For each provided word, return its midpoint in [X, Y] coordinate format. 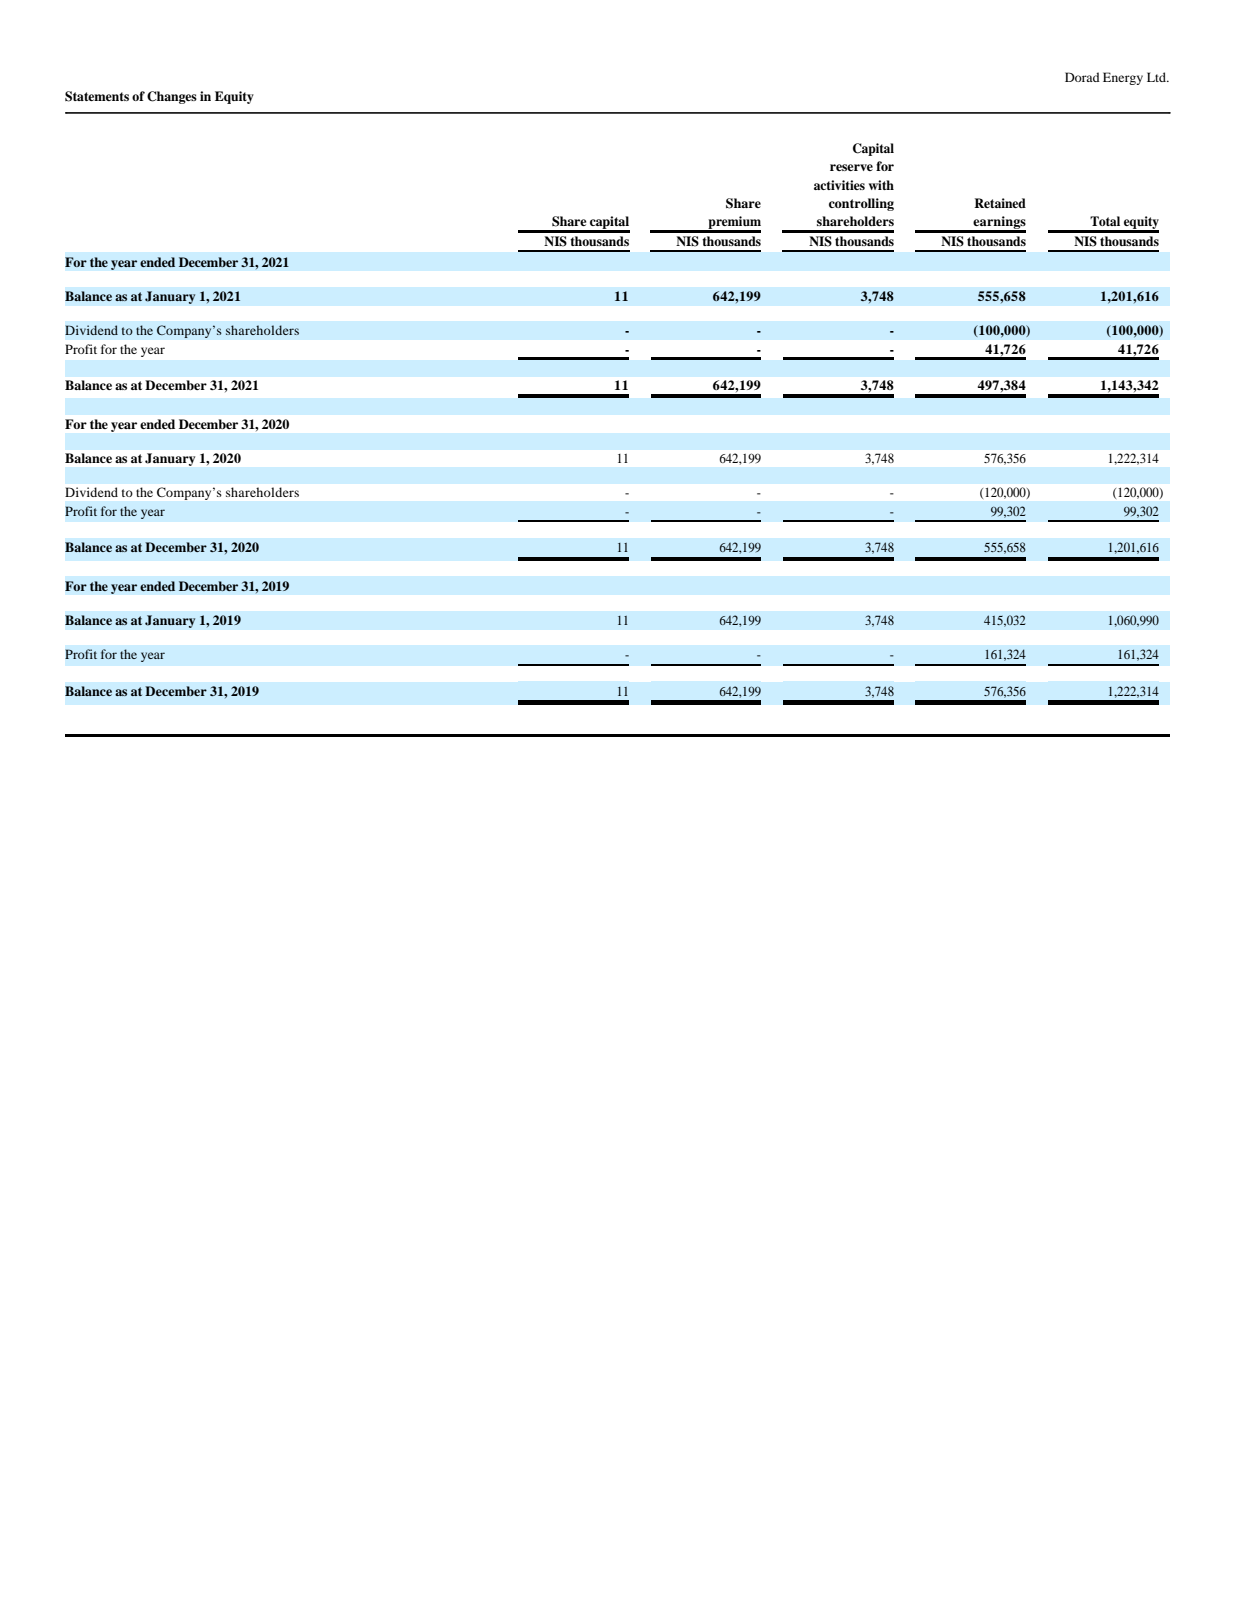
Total [1105, 221]
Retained [1000, 203]
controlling [861, 204]
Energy [1123, 78]
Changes [172, 97]
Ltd [1158, 77]
